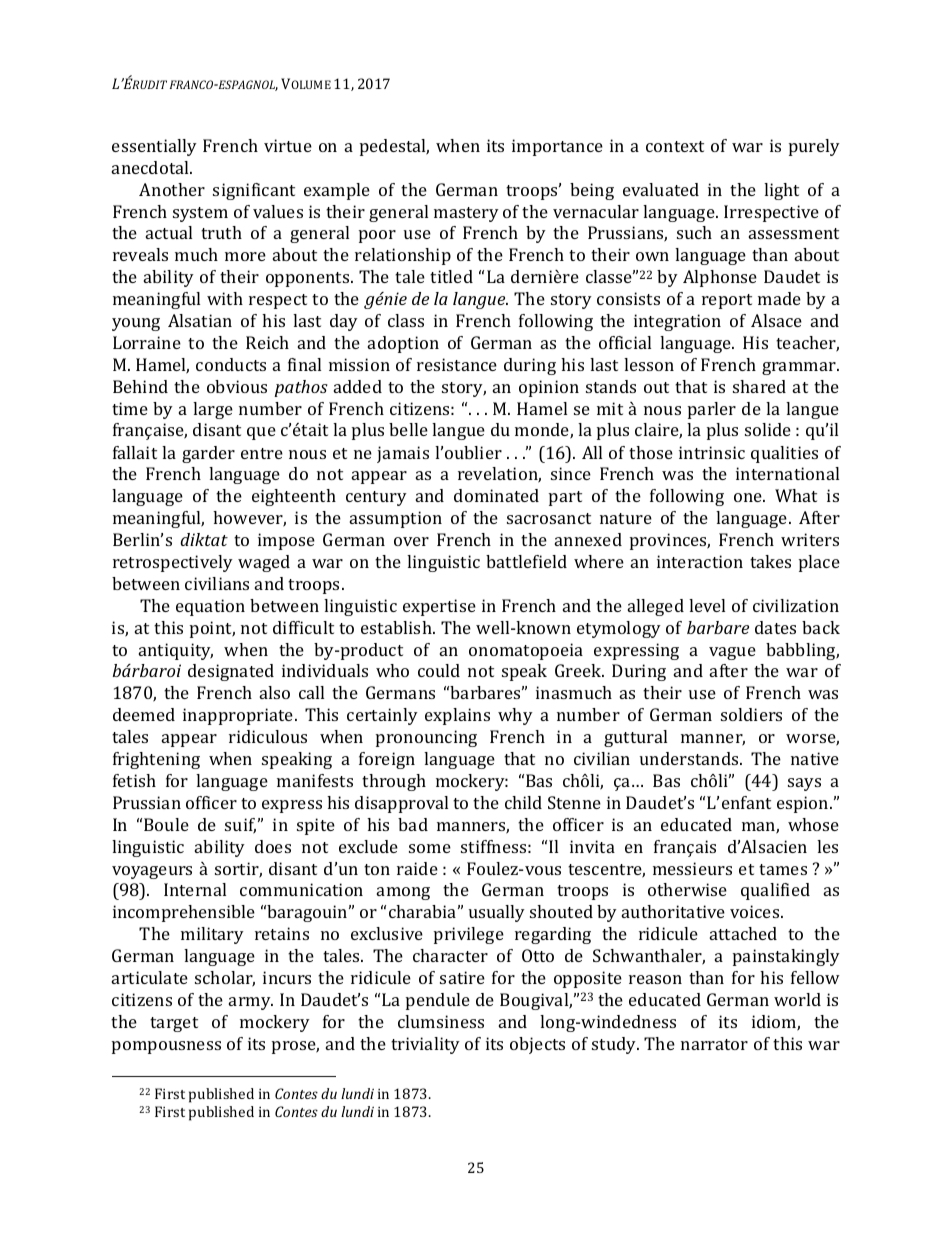 The width and height of the page is (952, 1233). What do you see at coordinates (441, 1021) in the page?
I see `clumsiness` at bounding box center [441, 1021].
